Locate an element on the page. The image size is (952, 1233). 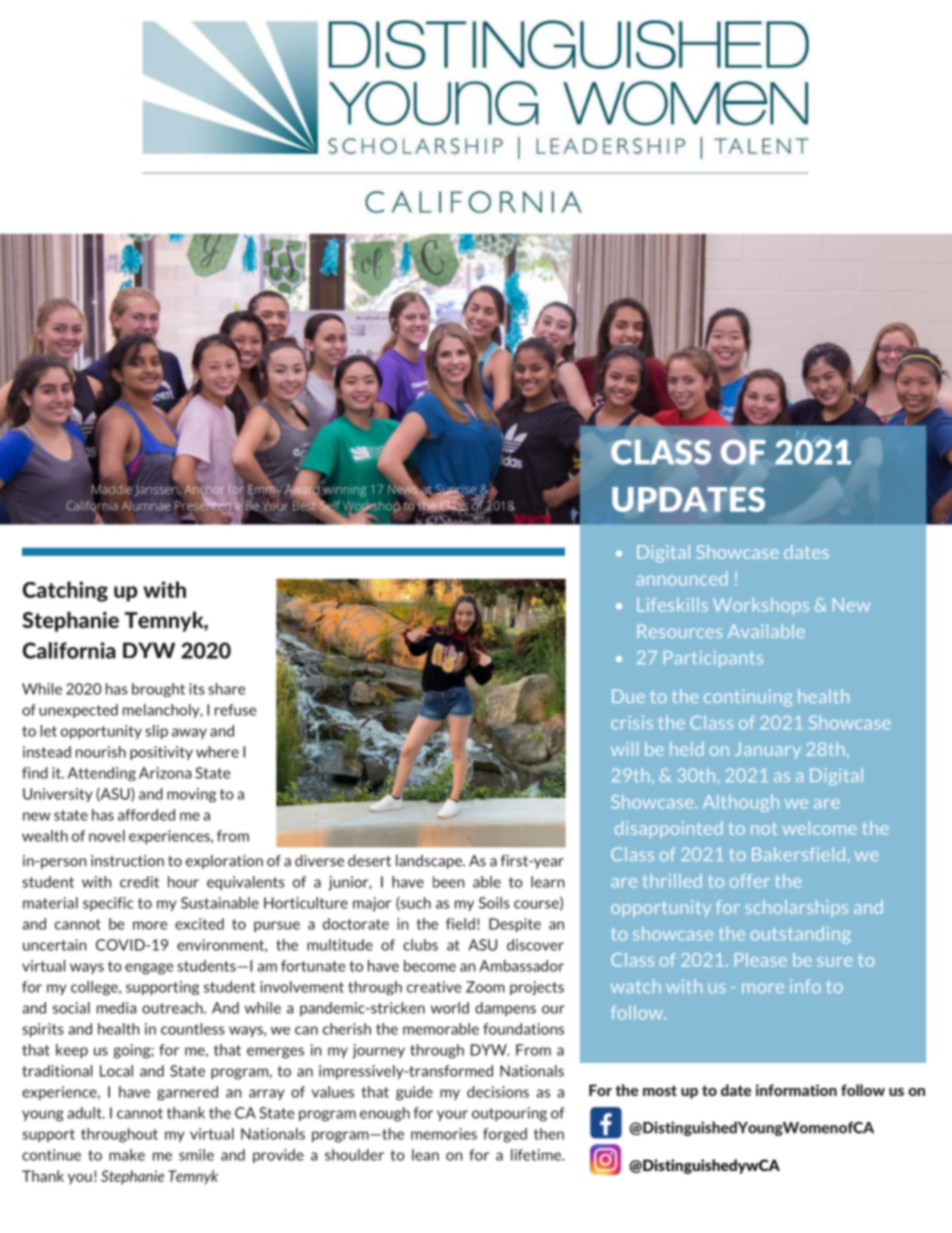
Resources is located at coordinates (680, 631).
